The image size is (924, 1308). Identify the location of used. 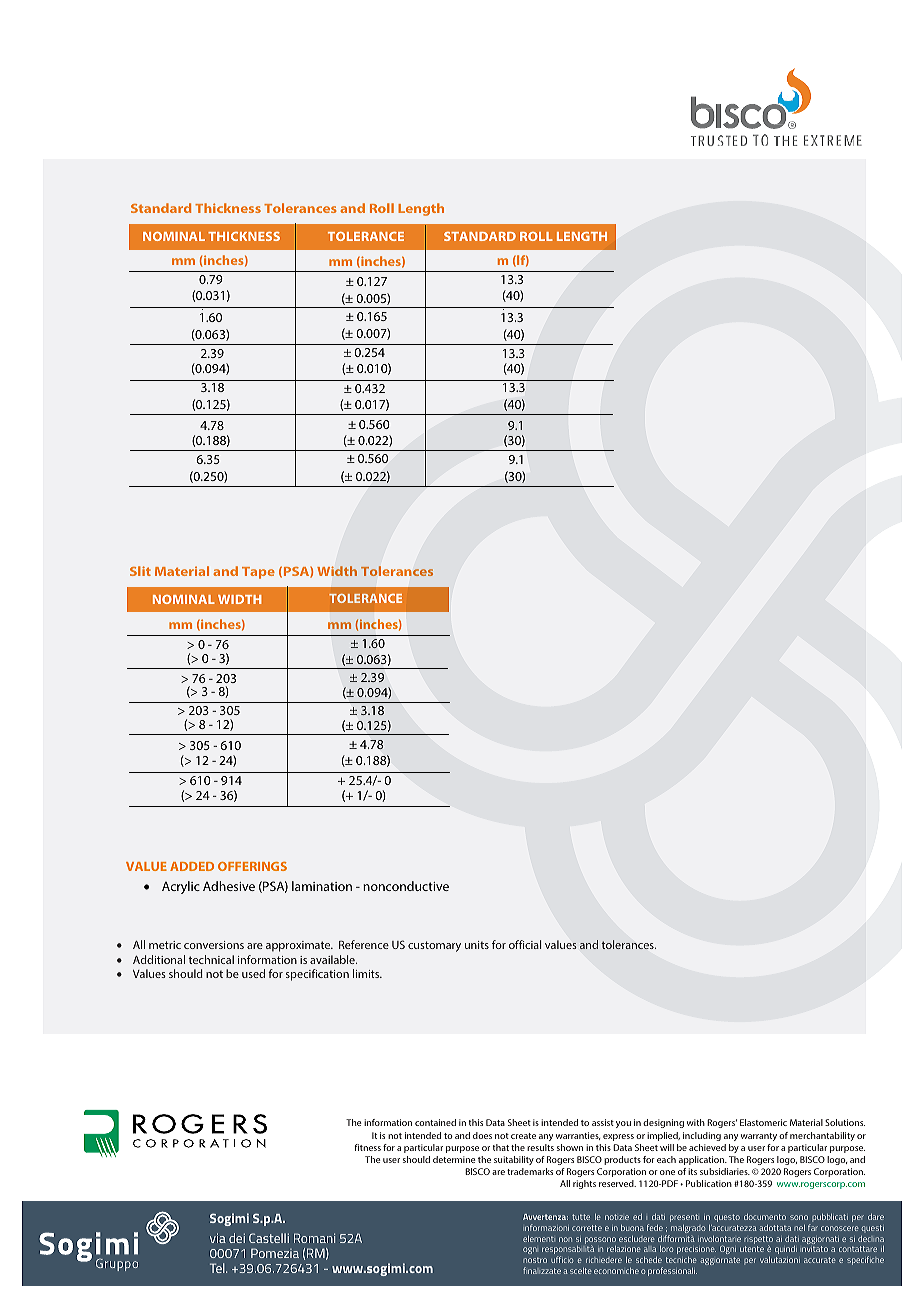
(253, 973).
